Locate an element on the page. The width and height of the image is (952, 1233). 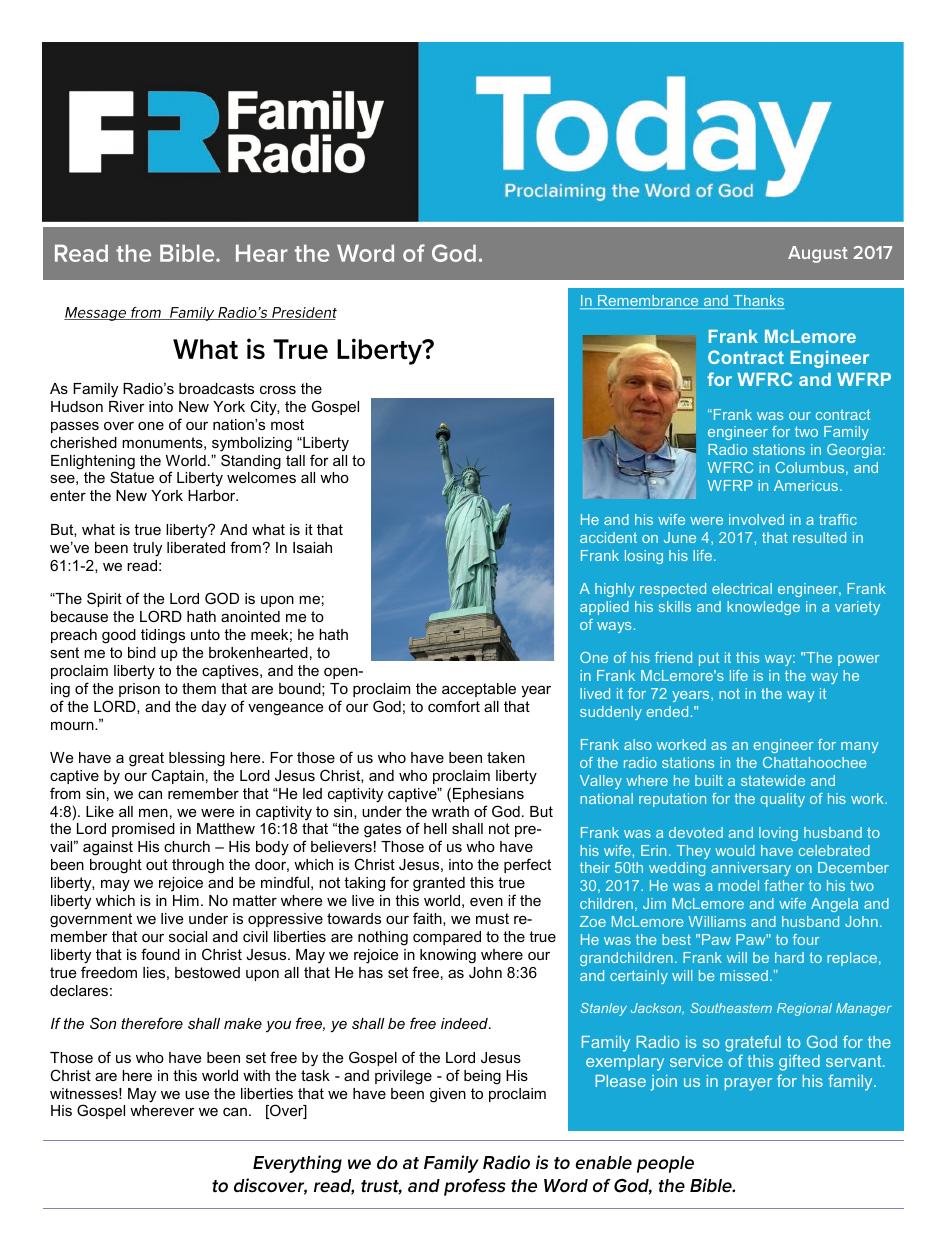
being is located at coordinates (482, 1077).
